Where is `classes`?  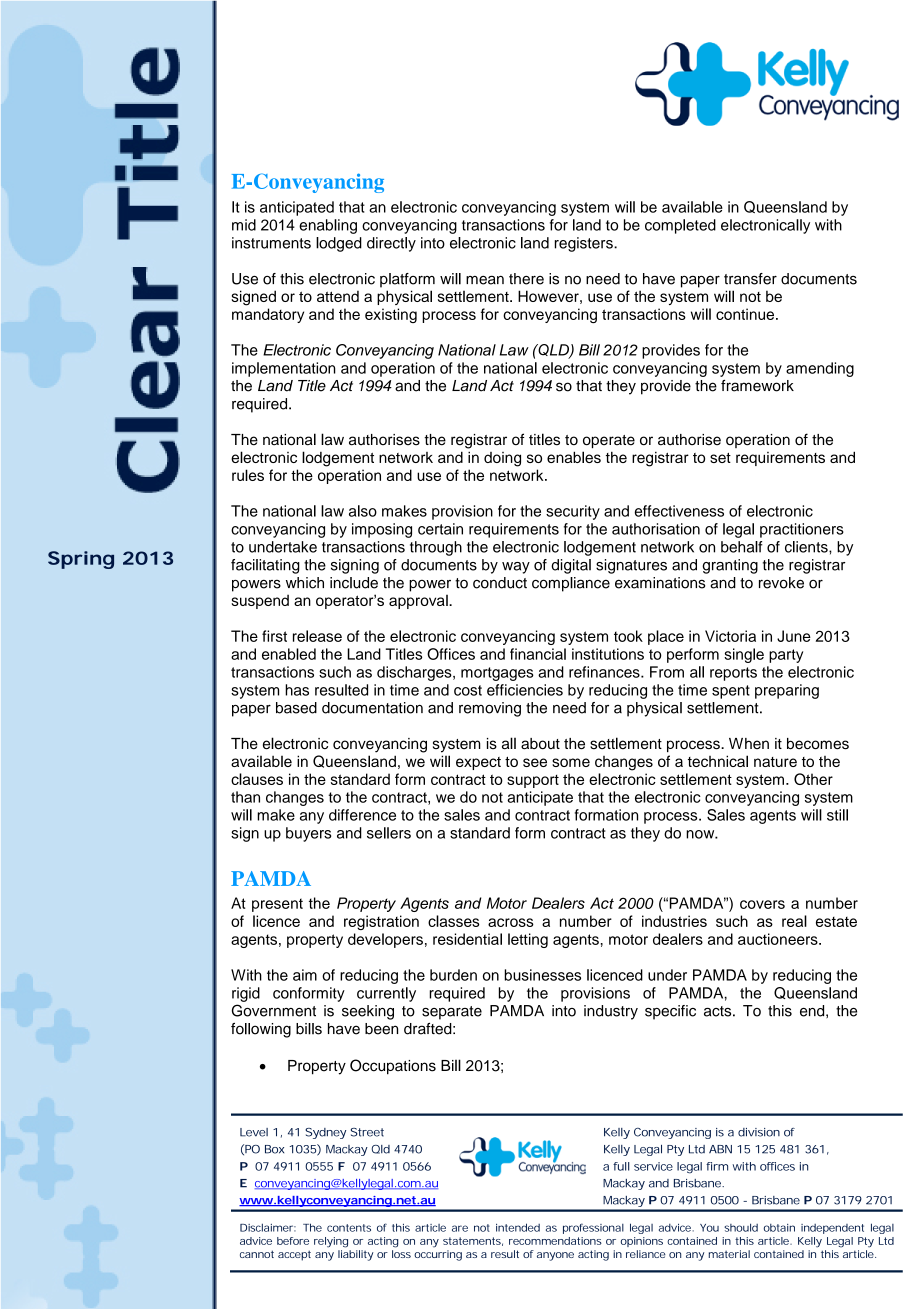 classes is located at coordinates (453, 921).
